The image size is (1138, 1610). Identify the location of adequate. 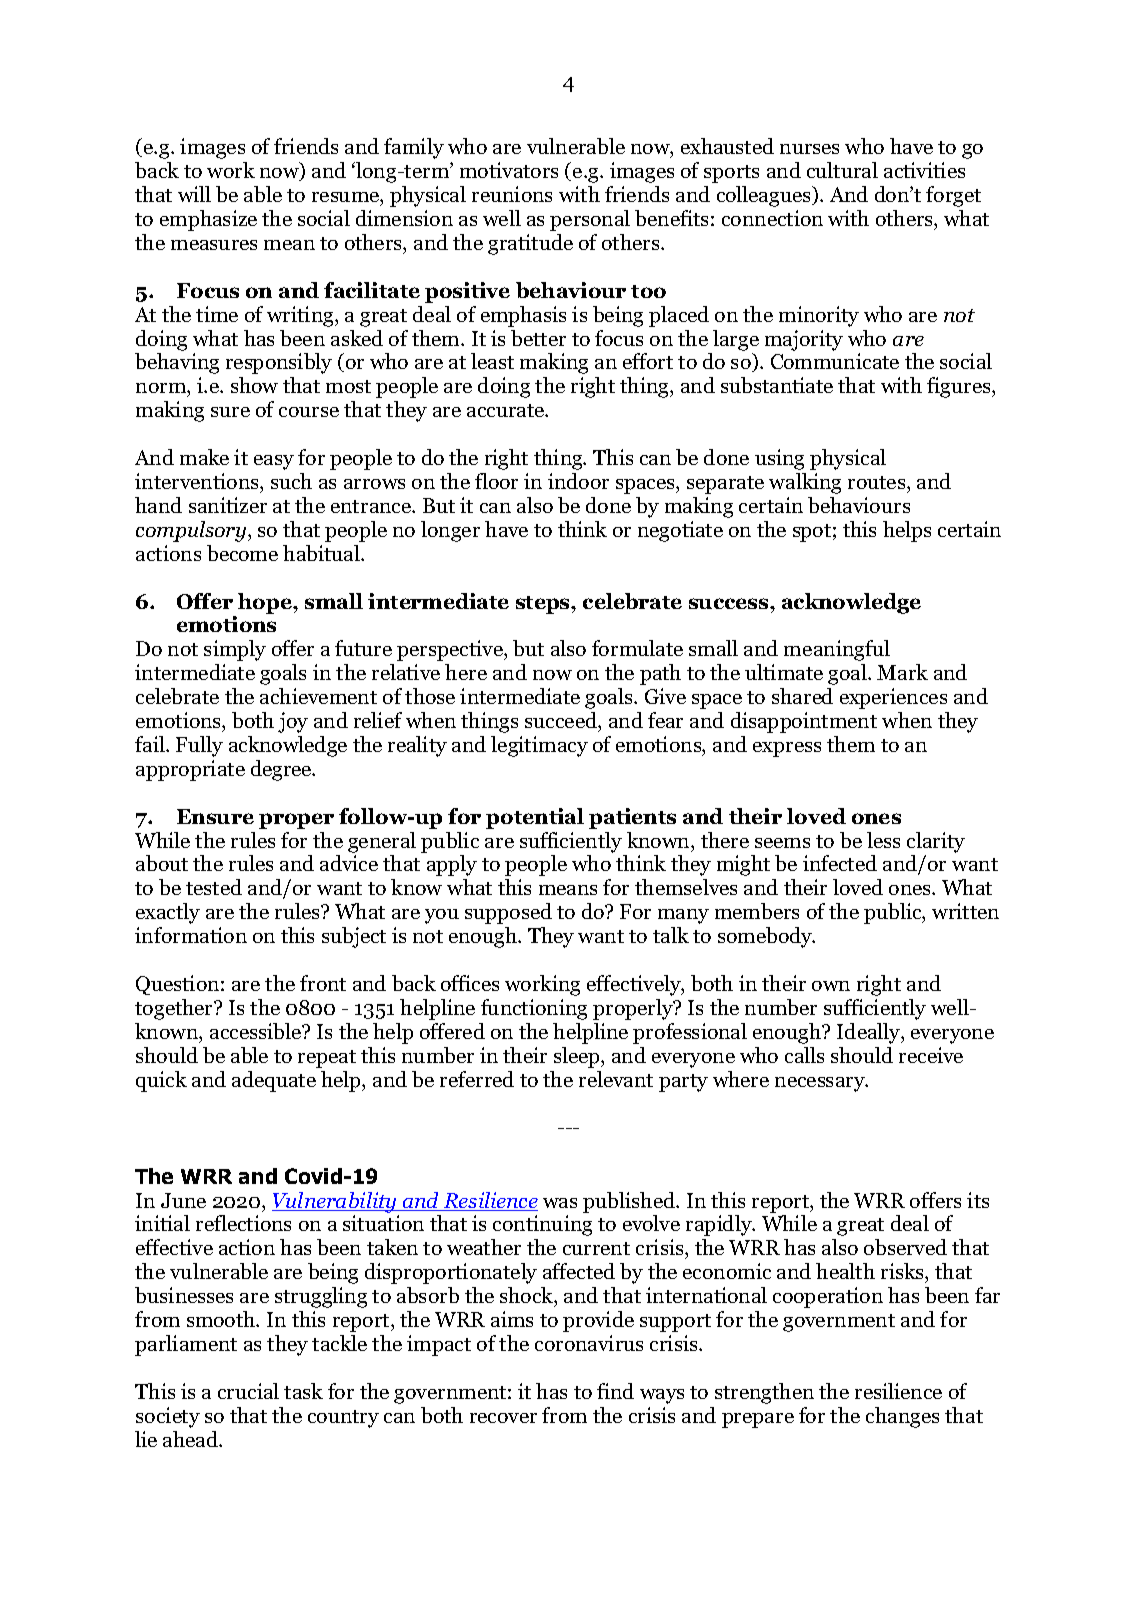
(274, 1081).
